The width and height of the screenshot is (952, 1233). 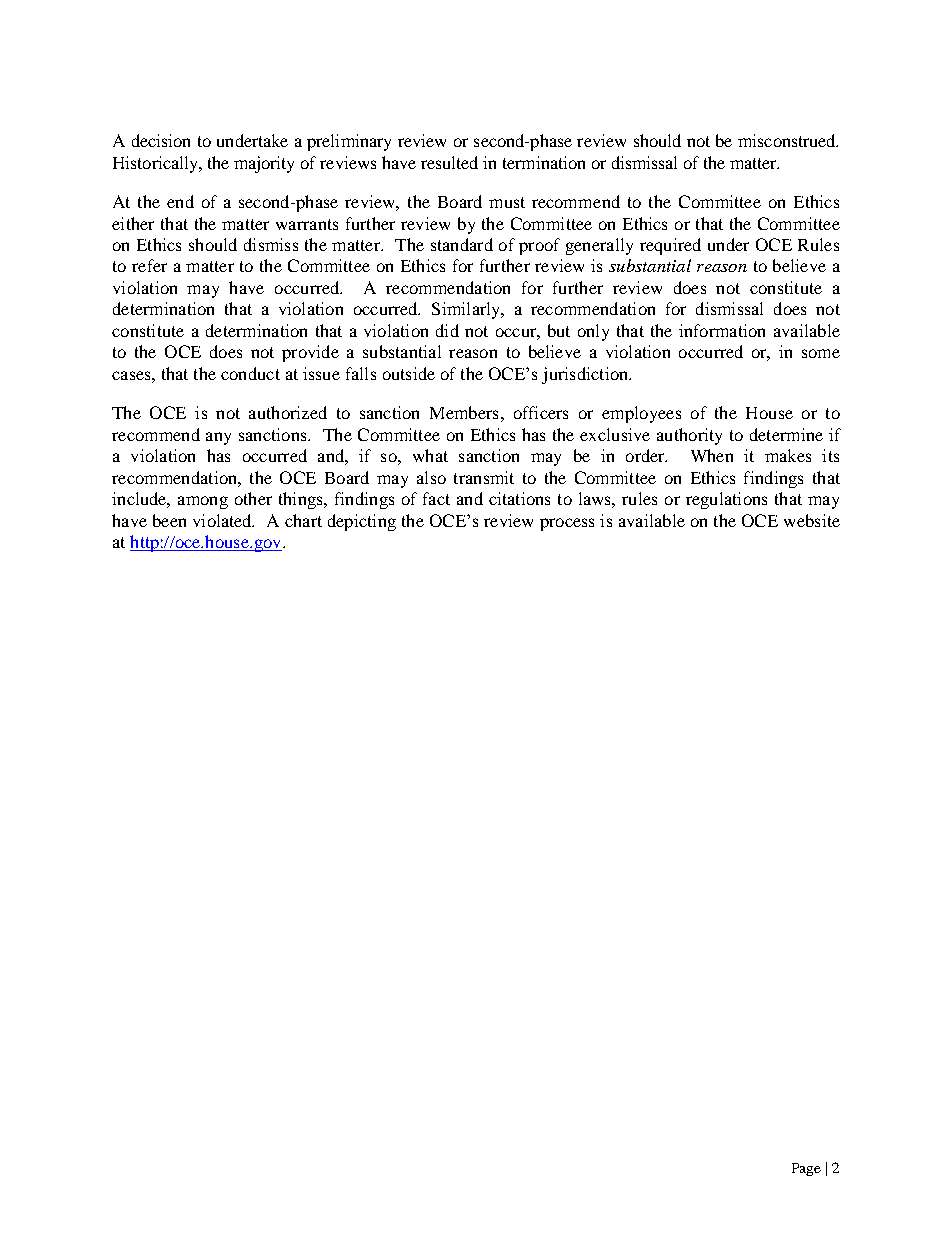 What do you see at coordinates (788, 140) in the screenshot?
I see `misconstrued` at bounding box center [788, 140].
